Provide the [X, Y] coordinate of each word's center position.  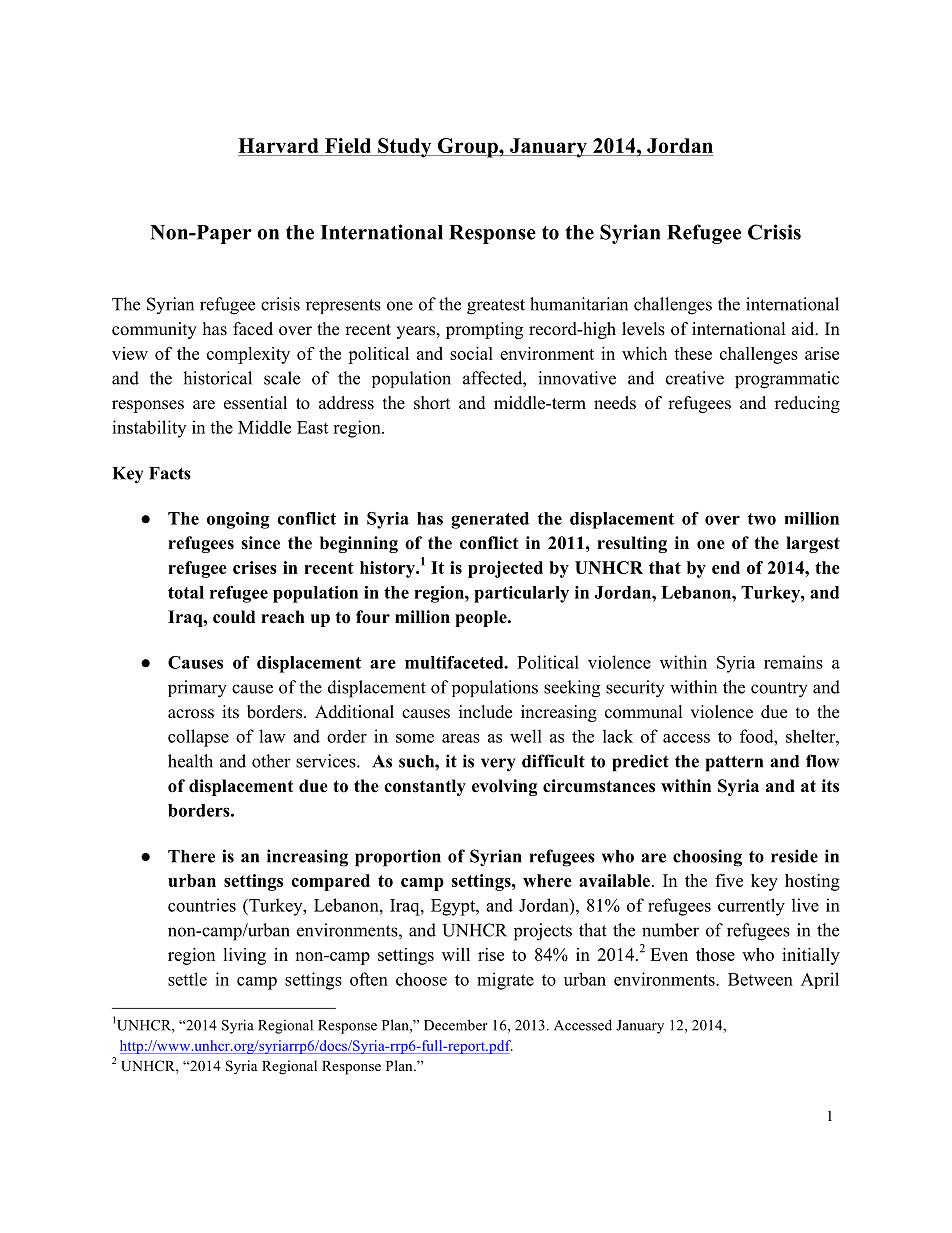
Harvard [278, 145]
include [485, 712]
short [432, 403]
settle [187, 979]
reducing [807, 404]
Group [468, 148]
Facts [170, 473]
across [191, 714]
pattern [734, 764]
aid [804, 329]
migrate [505, 981]
